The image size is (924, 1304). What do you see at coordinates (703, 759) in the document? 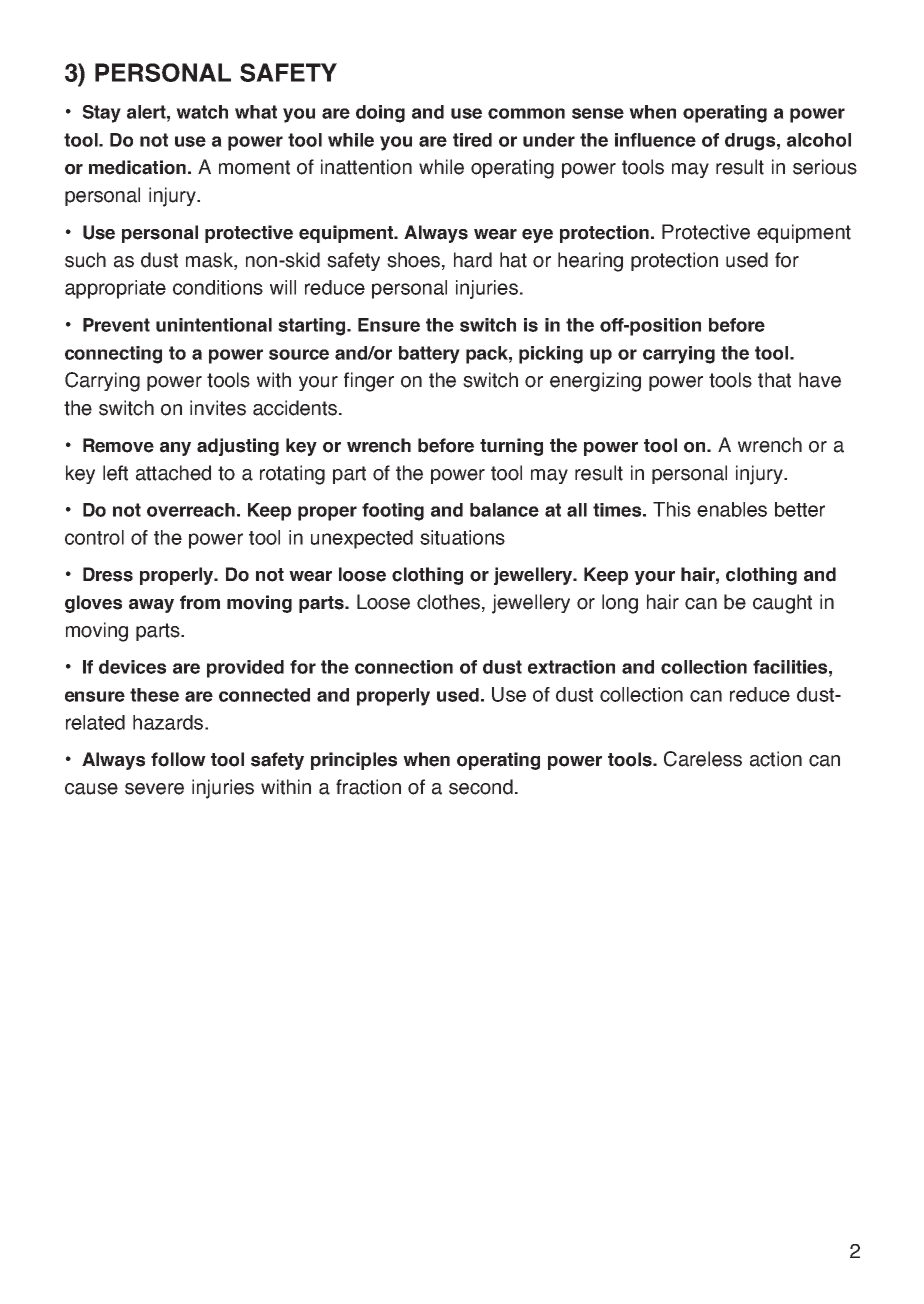
I see `Careless` at bounding box center [703, 759].
